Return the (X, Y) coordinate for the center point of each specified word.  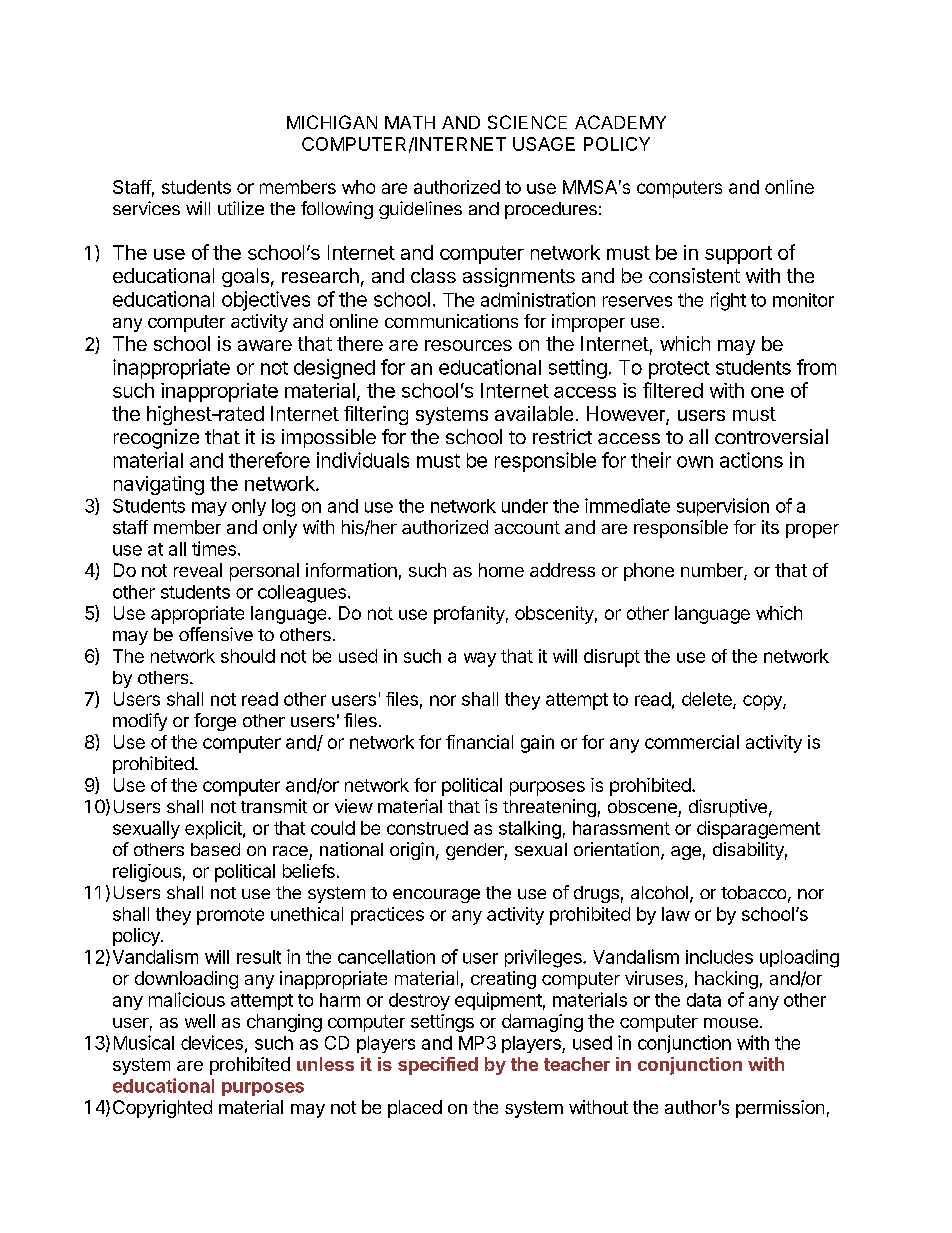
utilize (241, 208)
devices (212, 1042)
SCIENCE (527, 122)
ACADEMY (620, 122)
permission (780, 1109)
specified (438, 1066)
